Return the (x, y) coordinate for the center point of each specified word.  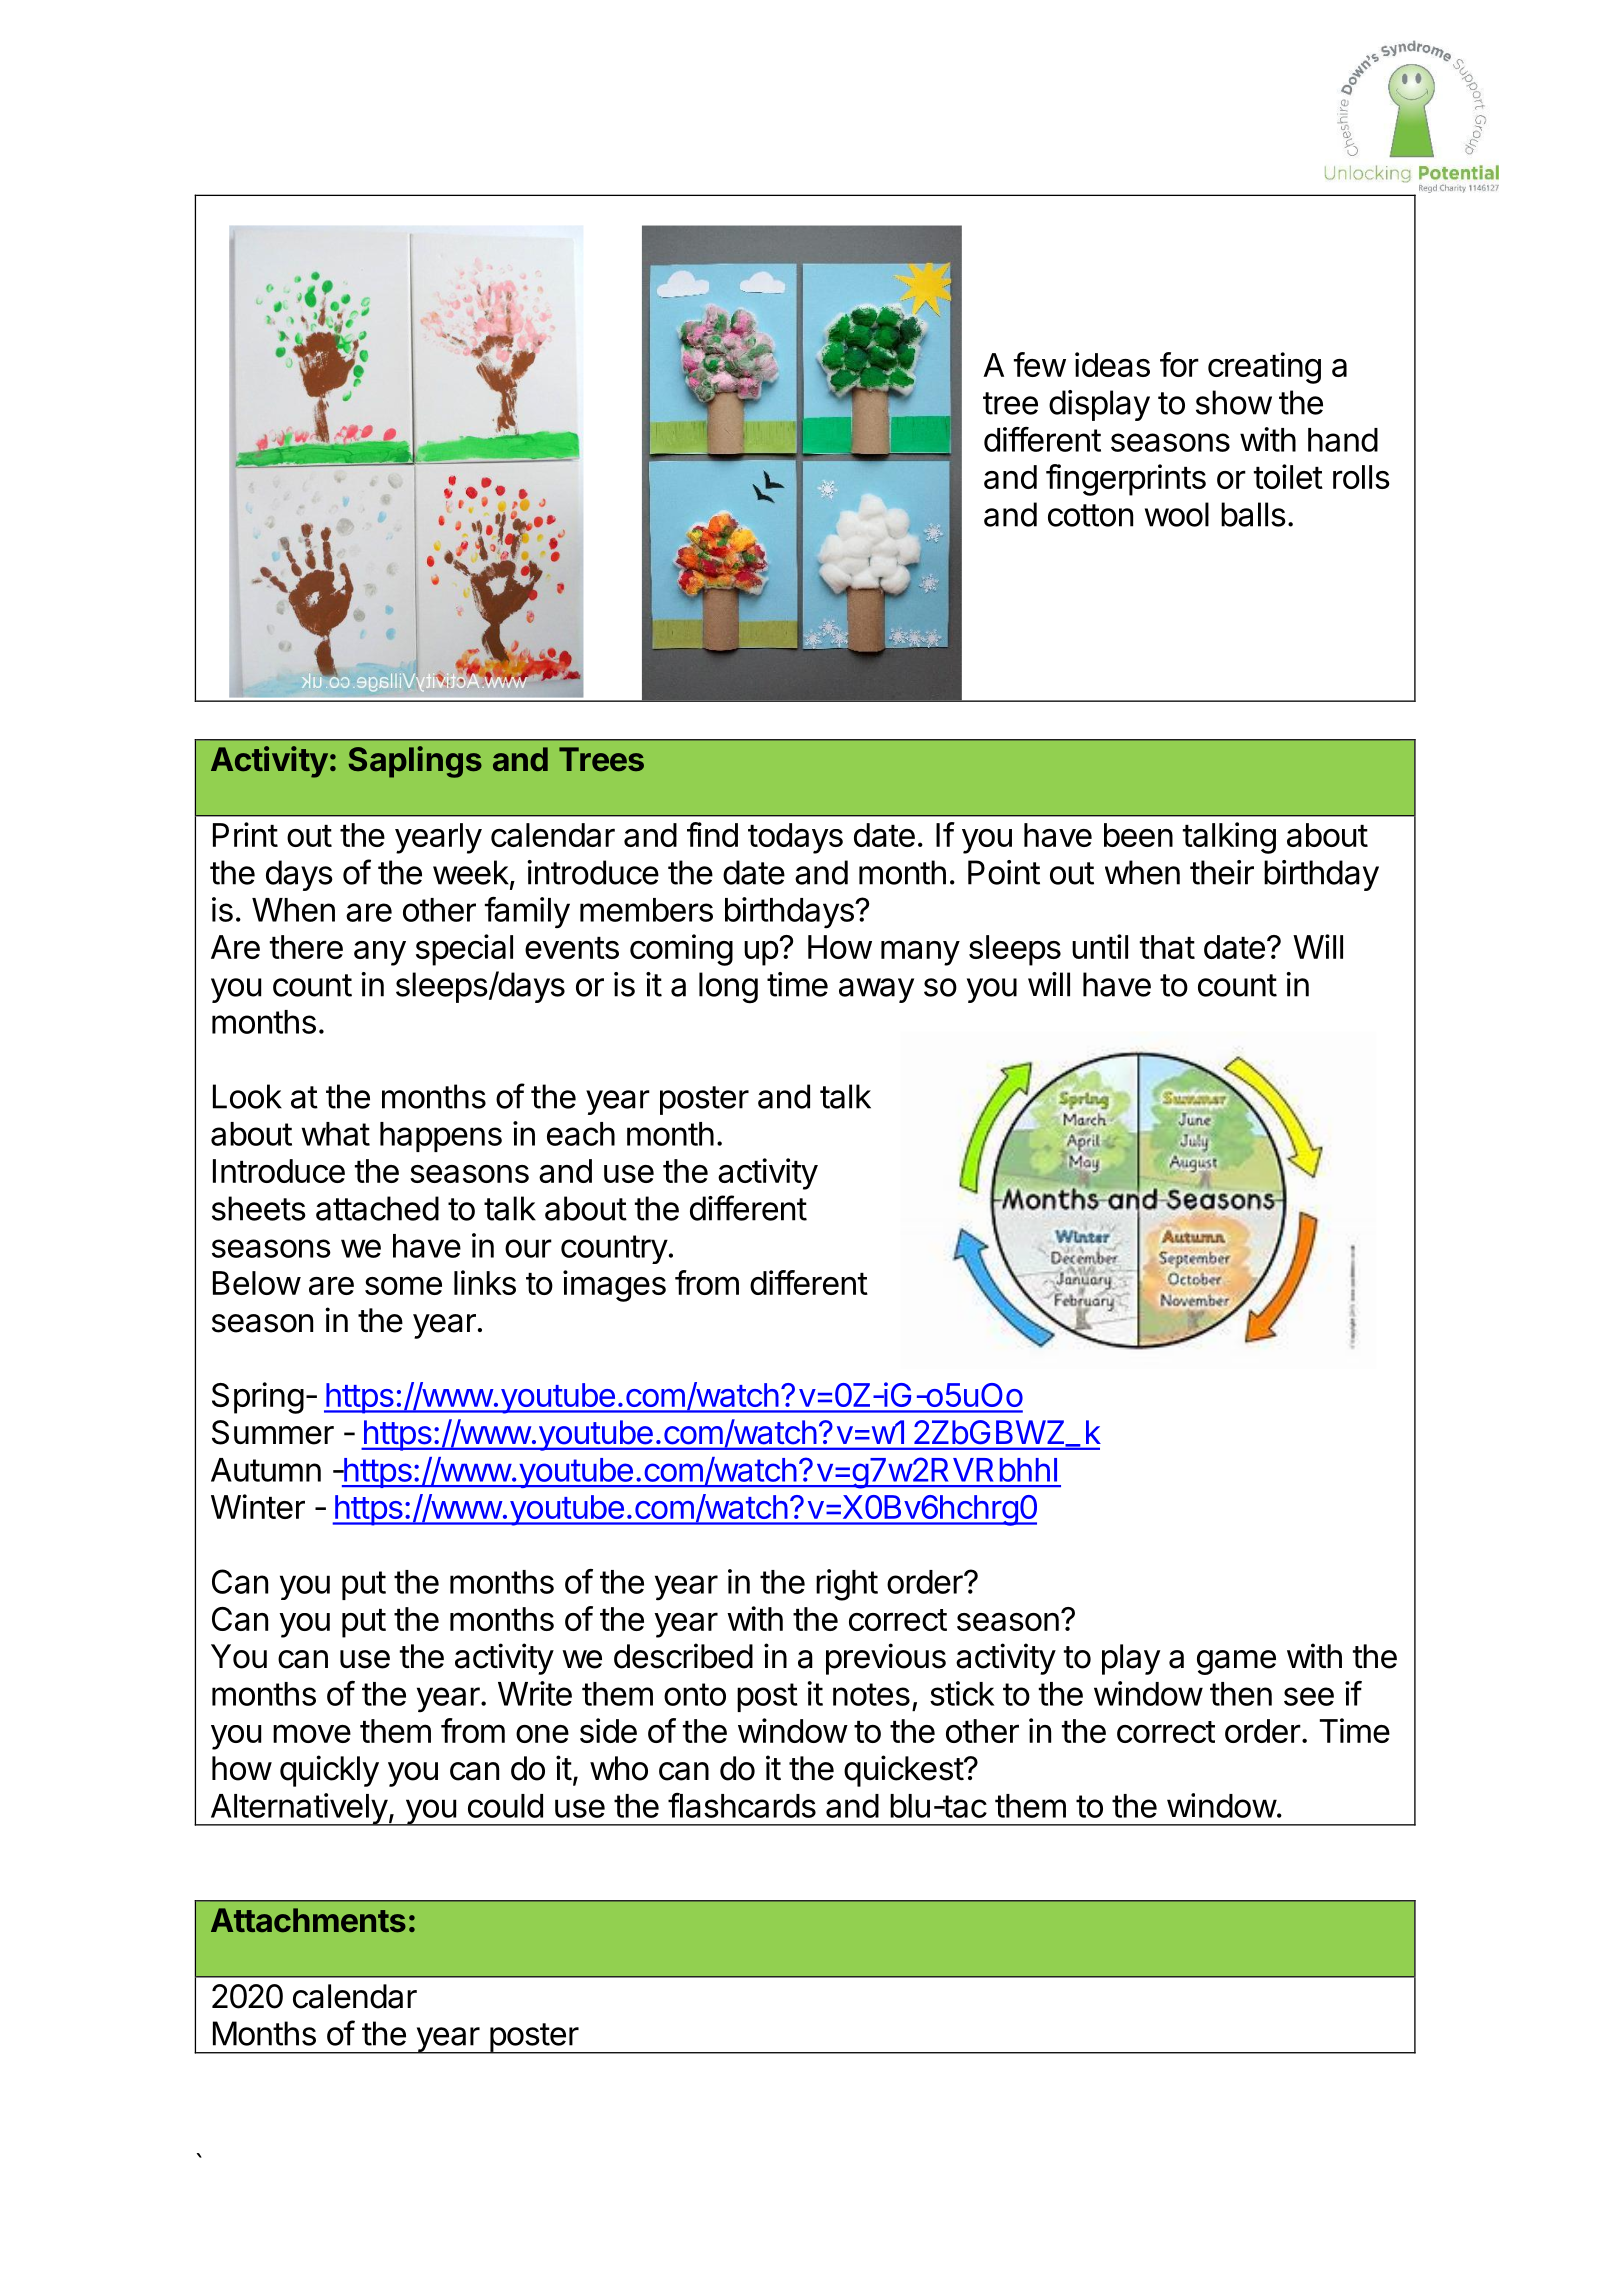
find (712, 834)
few (1040, 364)
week (471, 872)
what (336, 1134)
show (1234, 402)
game (1236, 1662)
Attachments (308, 1920)
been (1138, 835)
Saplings (415, 762)
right (847, 1585)
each (581, 1134)
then (1241, 1694)
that (1167, 947)
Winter (258, 1506)
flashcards (742, 1805)
